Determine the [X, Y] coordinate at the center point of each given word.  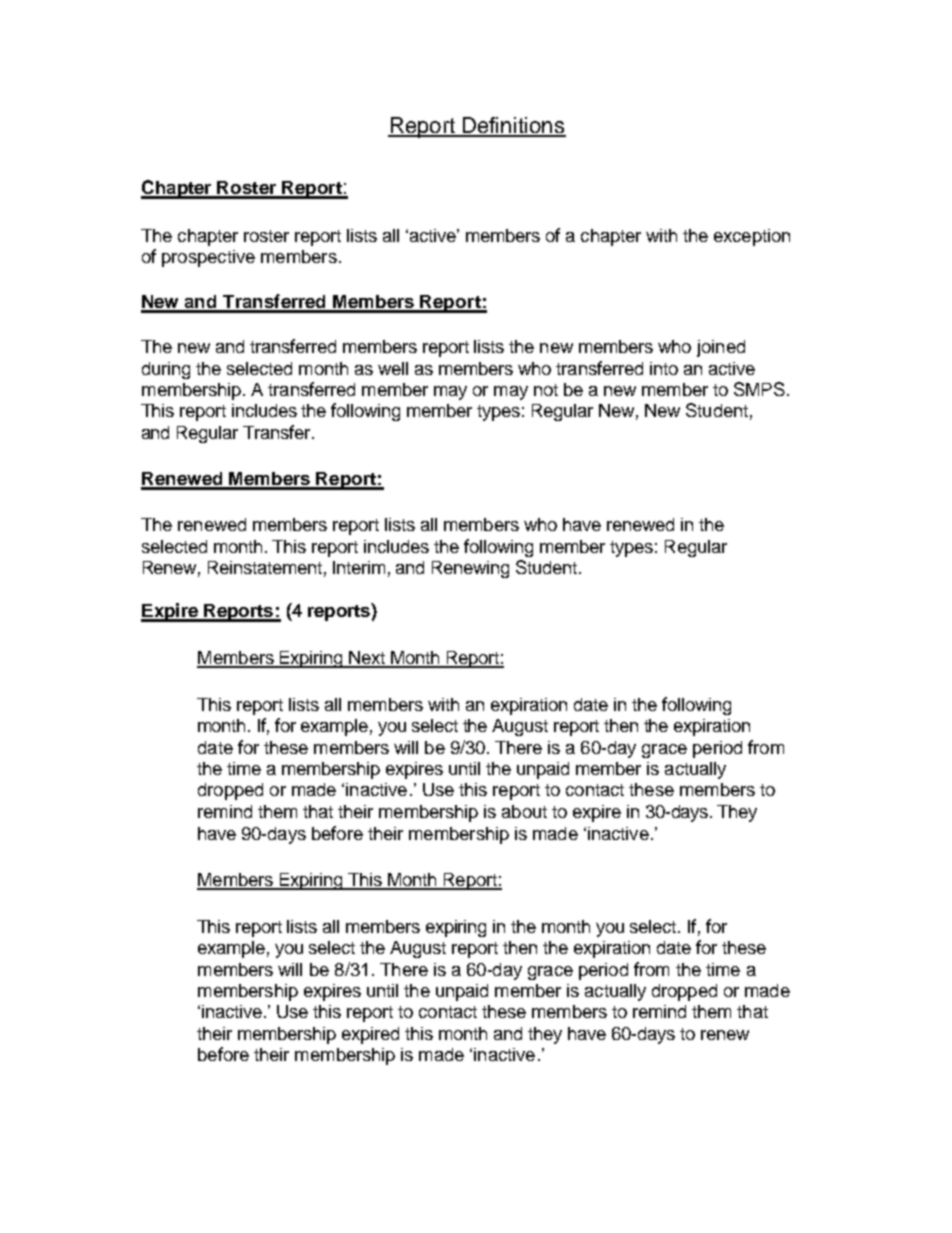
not [546, 390]
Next [367, 659]
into [664, 368]
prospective [208, 258]
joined [721, 348]
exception [752, 237]
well [393, 368]
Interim [359, 567]
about [524, 811]
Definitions [513, 126]
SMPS [759, 389]
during [166, 370]
